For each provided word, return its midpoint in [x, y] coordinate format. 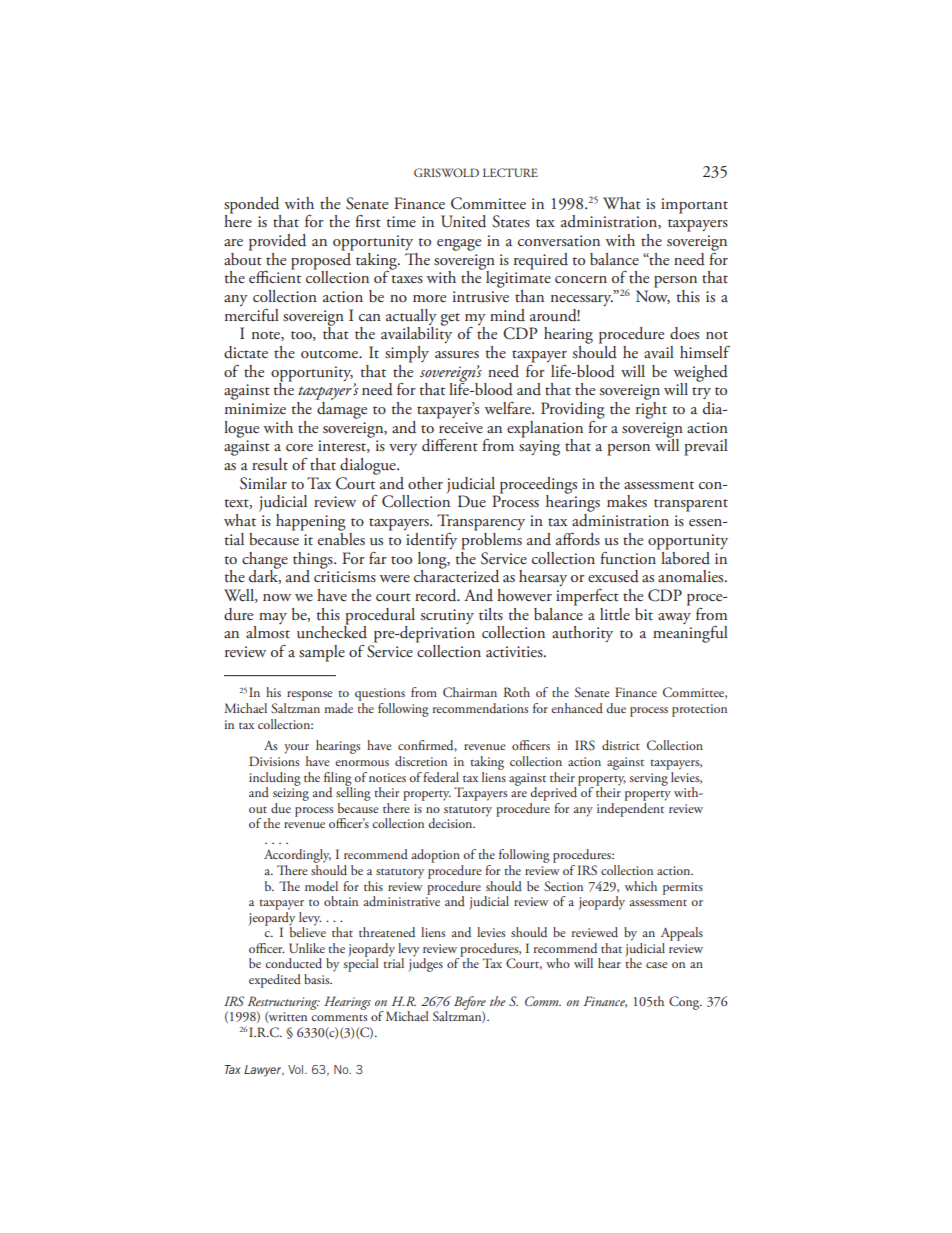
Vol [295, 1069]
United [463, 221]
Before [470, 1004]
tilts [491, 614]
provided [277, 242]
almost [268, 632]
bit [644, 614]
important [694, 206]
